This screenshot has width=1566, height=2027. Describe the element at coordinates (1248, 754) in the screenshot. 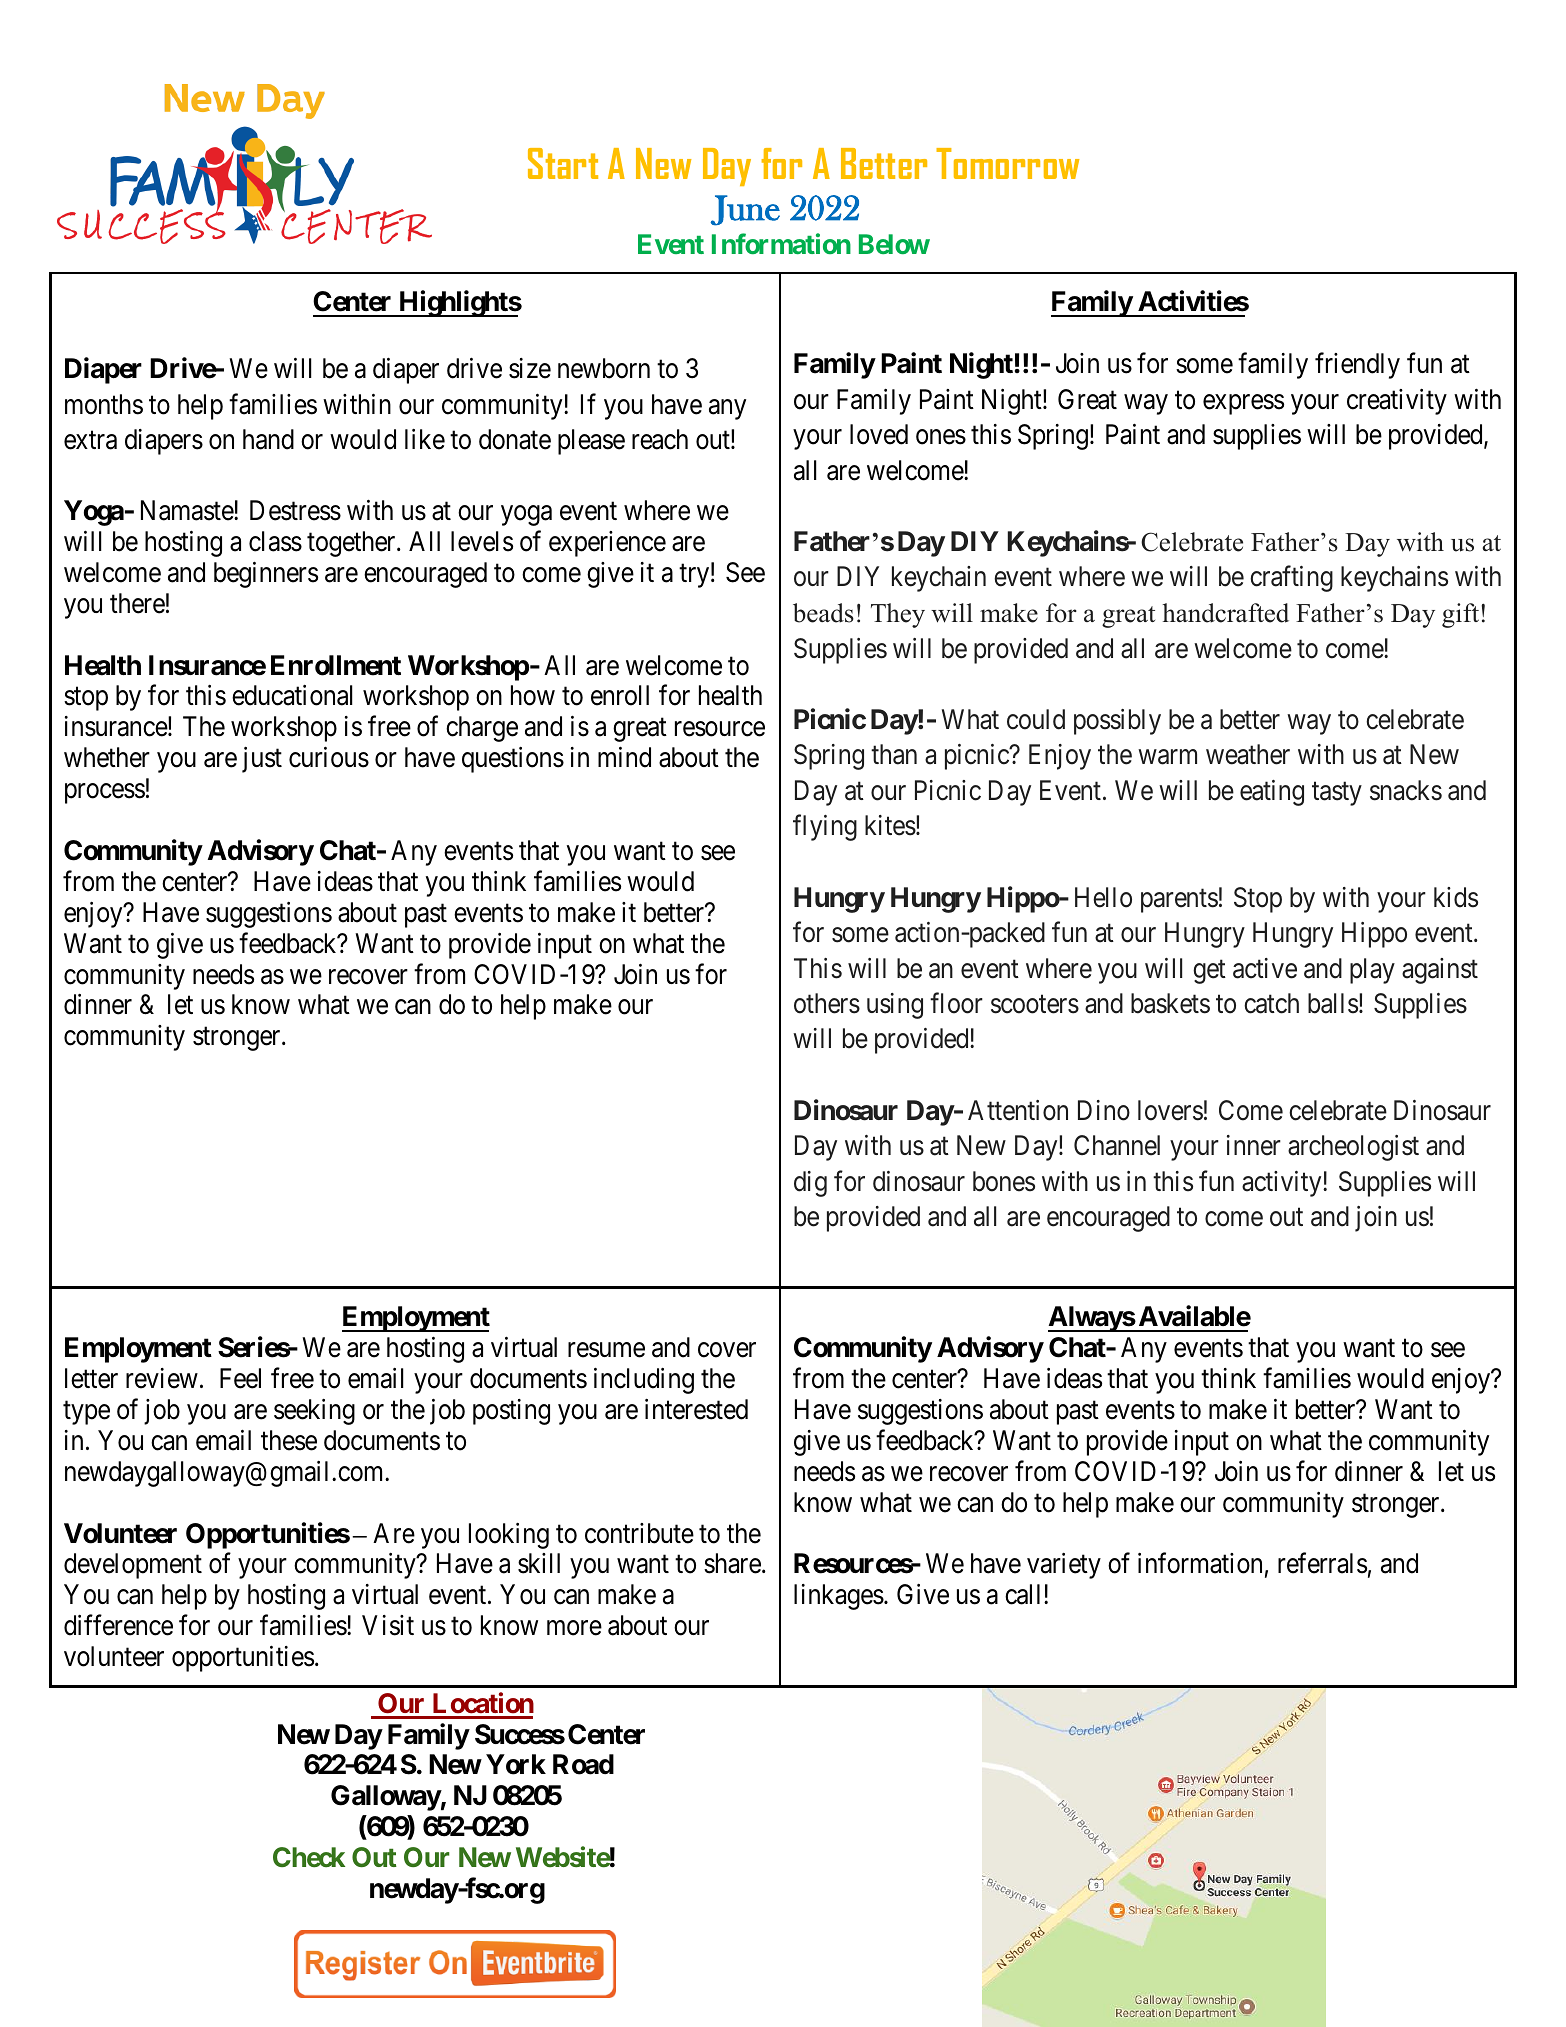

I see `weather` at that location.
